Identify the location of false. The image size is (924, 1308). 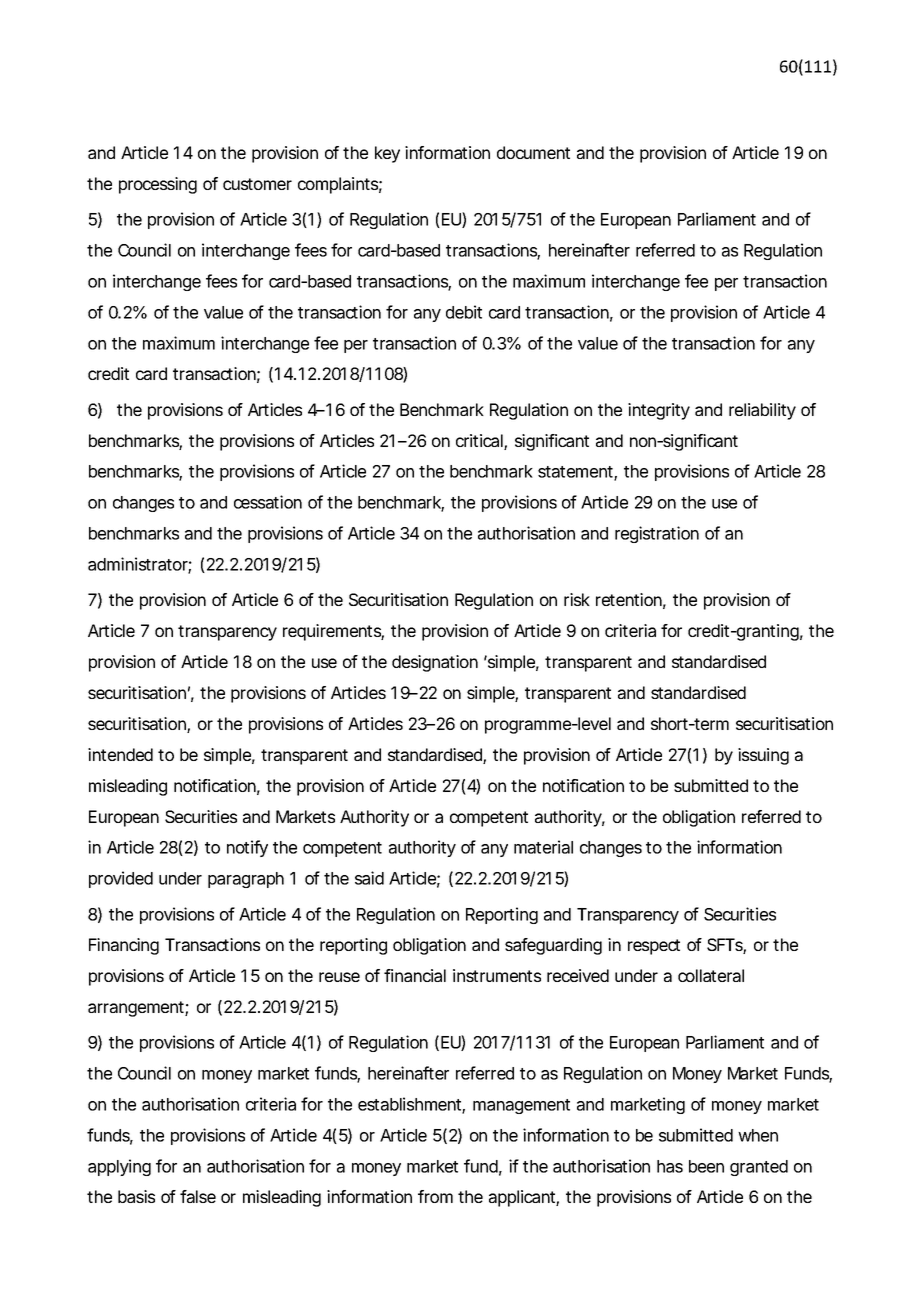
(198, 1196).
